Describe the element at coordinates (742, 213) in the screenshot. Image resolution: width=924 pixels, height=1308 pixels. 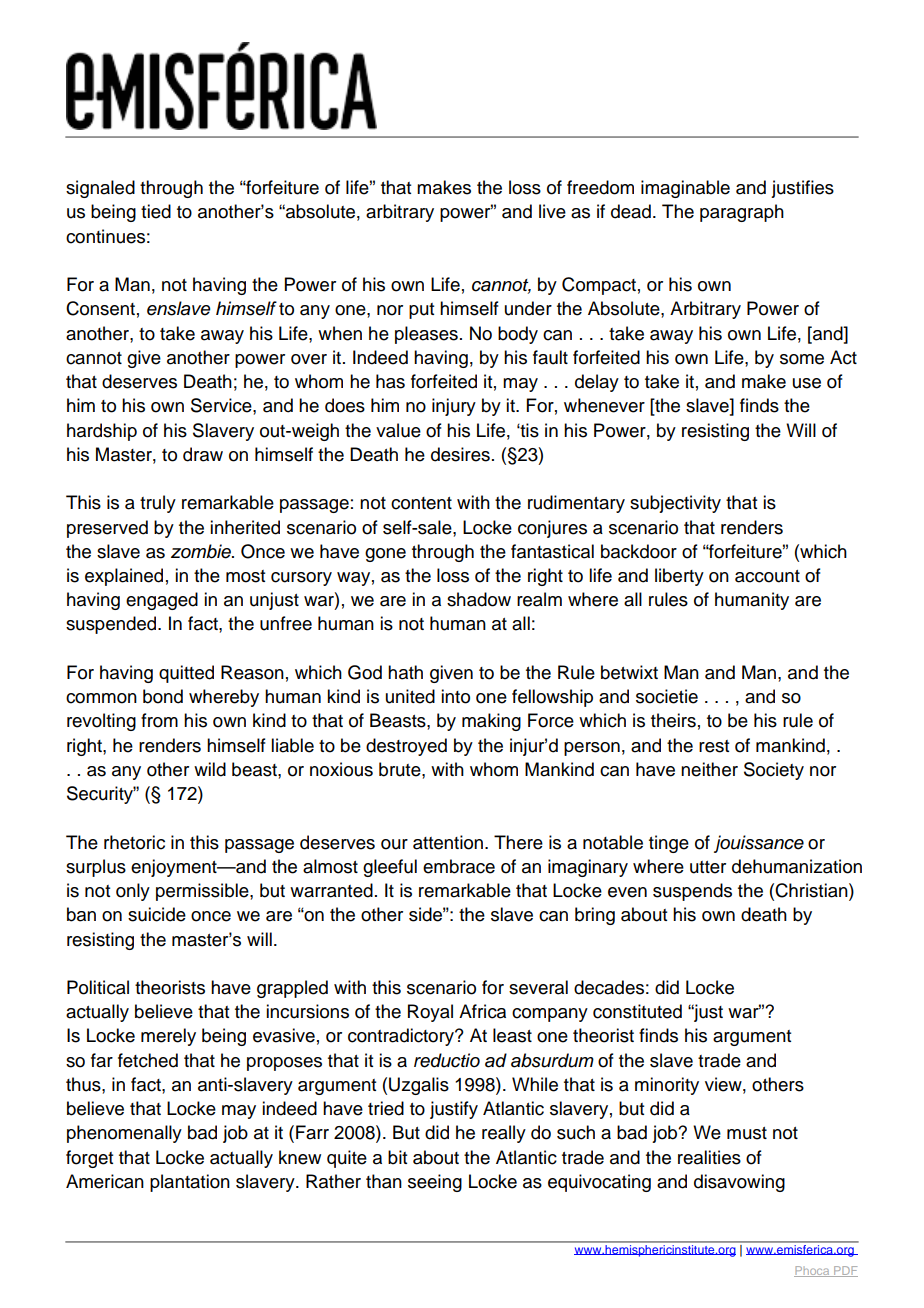
I see `paragraph` at that location.
